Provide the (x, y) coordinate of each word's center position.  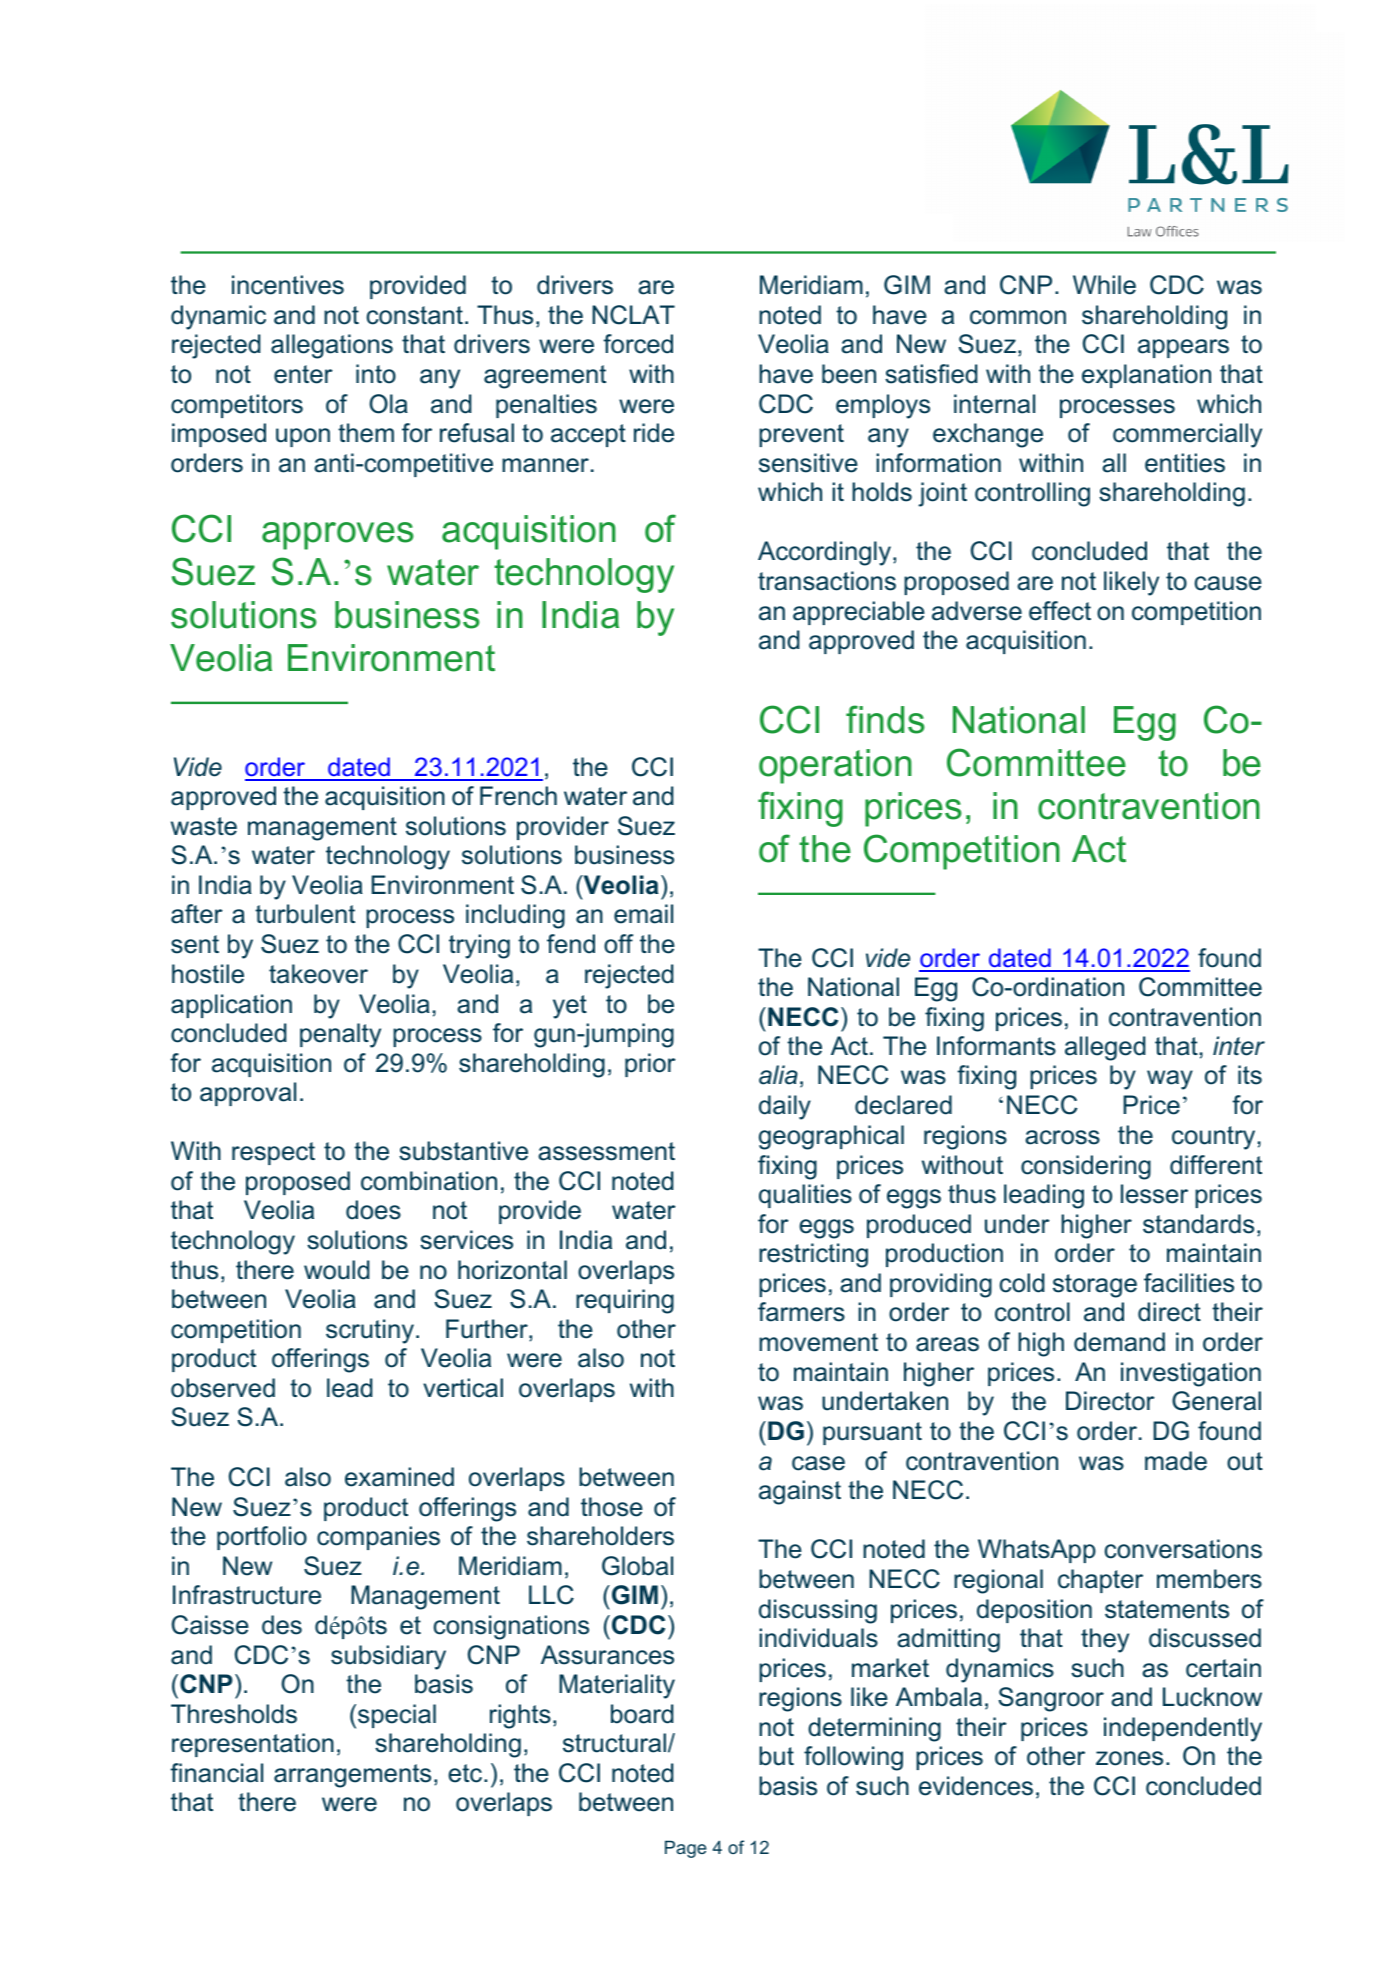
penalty (340, 1035)
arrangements (352, 1776)
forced (638, 344)
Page (686, 1849)
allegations (332, 346)
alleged (1105, 1048)
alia (778, 1075)
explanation (1146, 376)
